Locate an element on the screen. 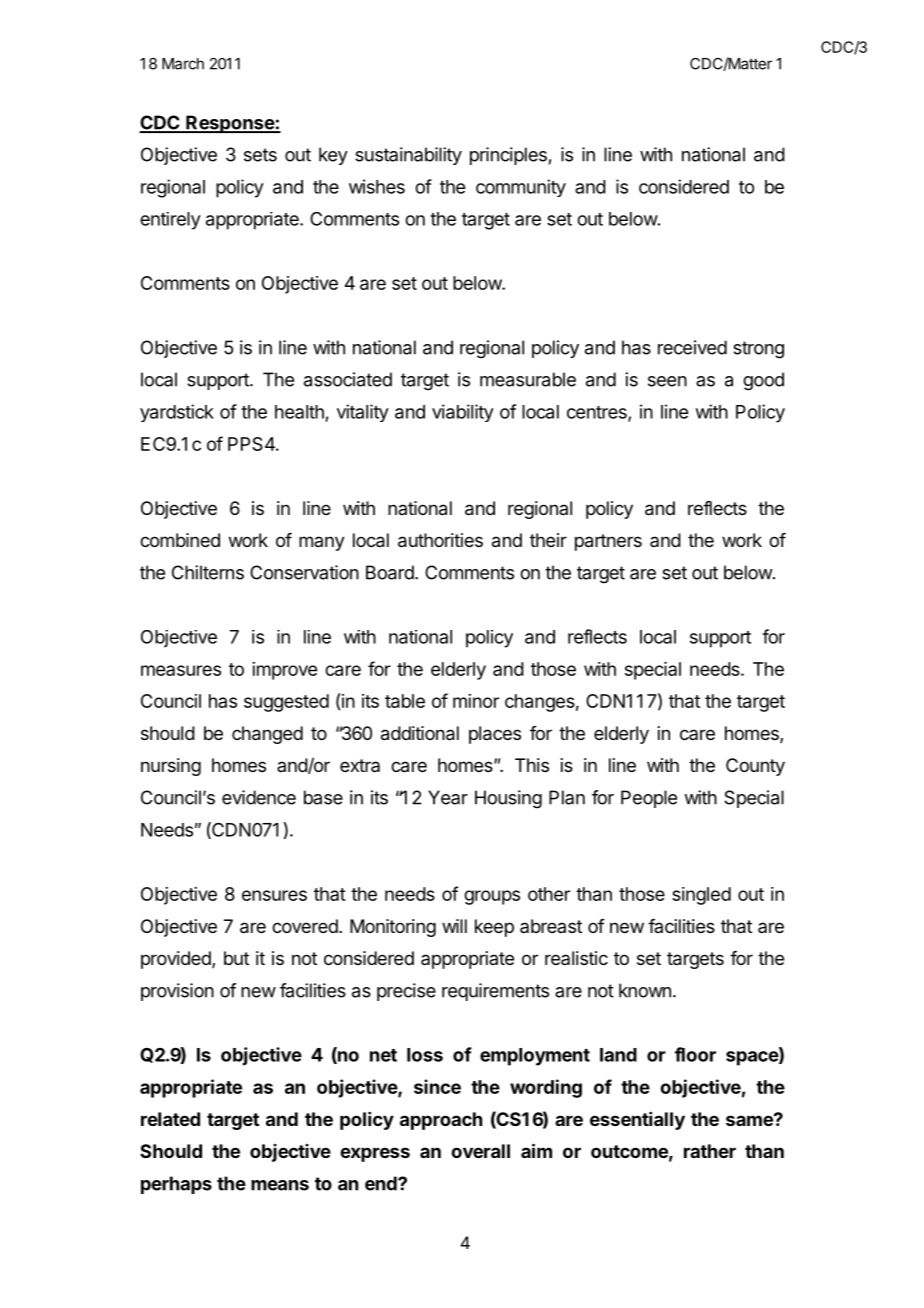 The width and height of the screenshot is (924, 1308). principles is located at coordinates (508, 156).
